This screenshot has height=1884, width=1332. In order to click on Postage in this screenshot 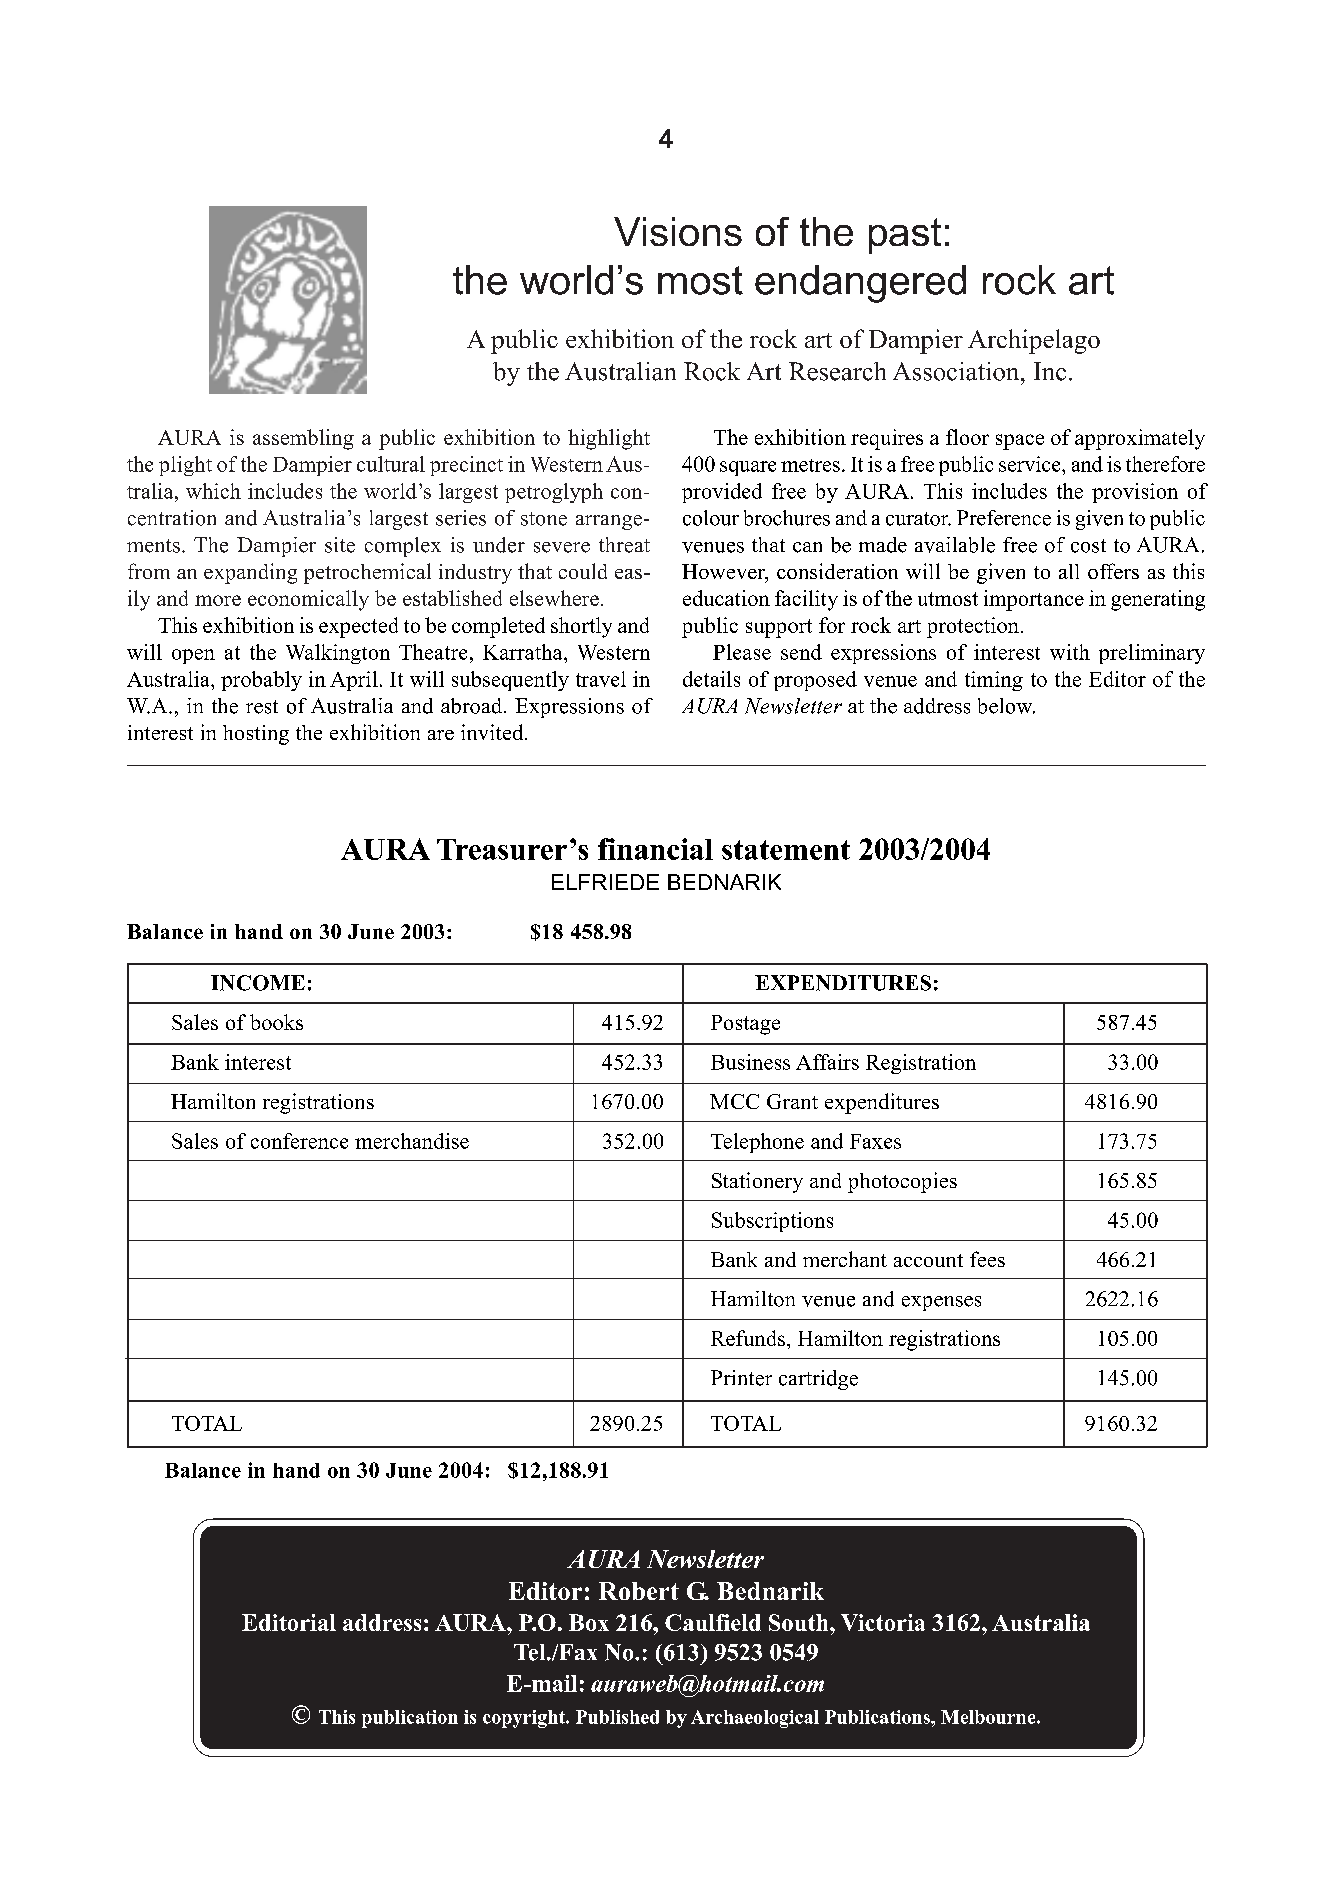, I will do `click(745, 1025)`.
